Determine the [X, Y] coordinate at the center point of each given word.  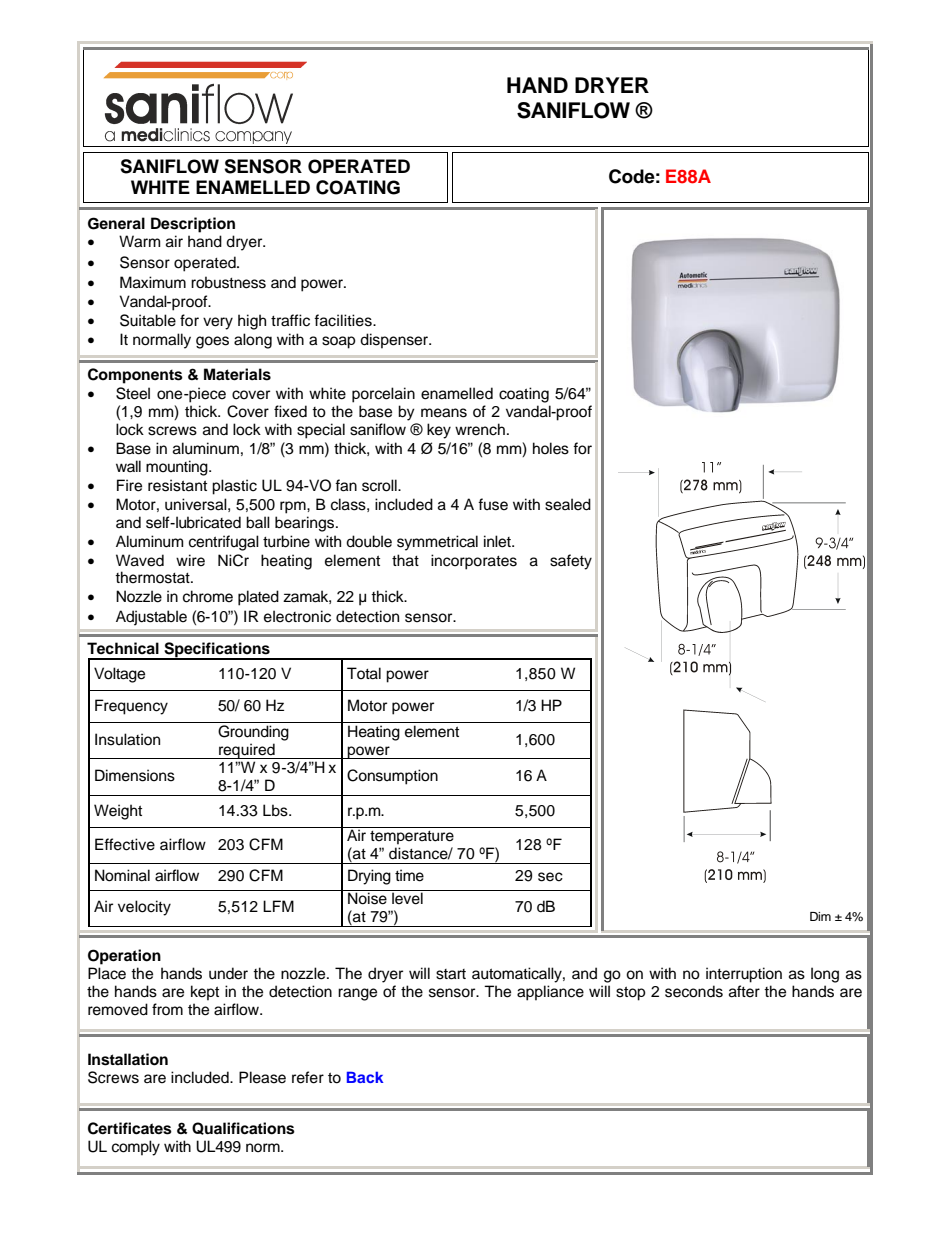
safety [571, 562]
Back [365, 1077]
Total [364, 673]
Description [193, 225]
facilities [344, 320]
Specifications [217, 651]
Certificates [130, 1128]
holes [551, 448]
